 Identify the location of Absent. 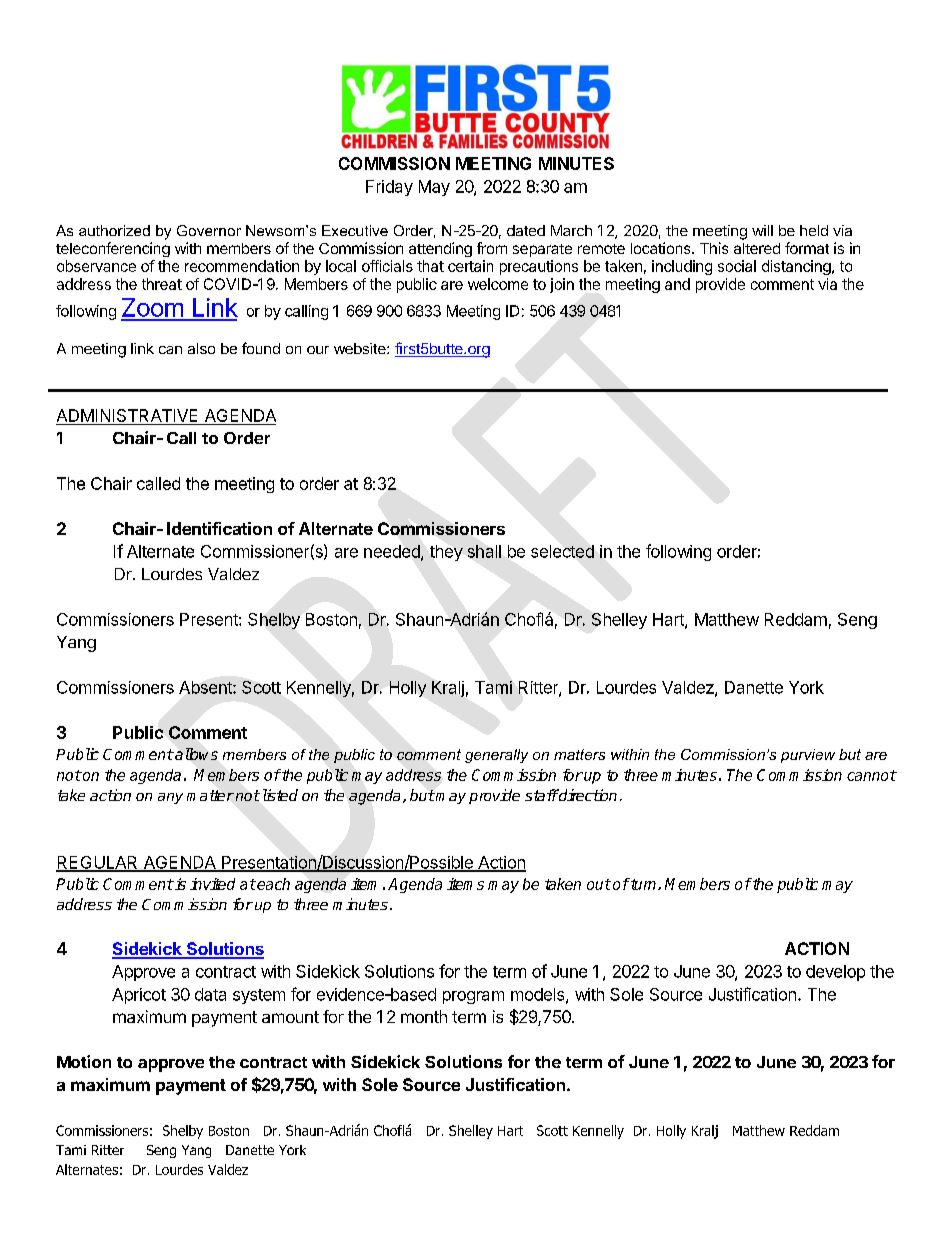
(206, 687).
